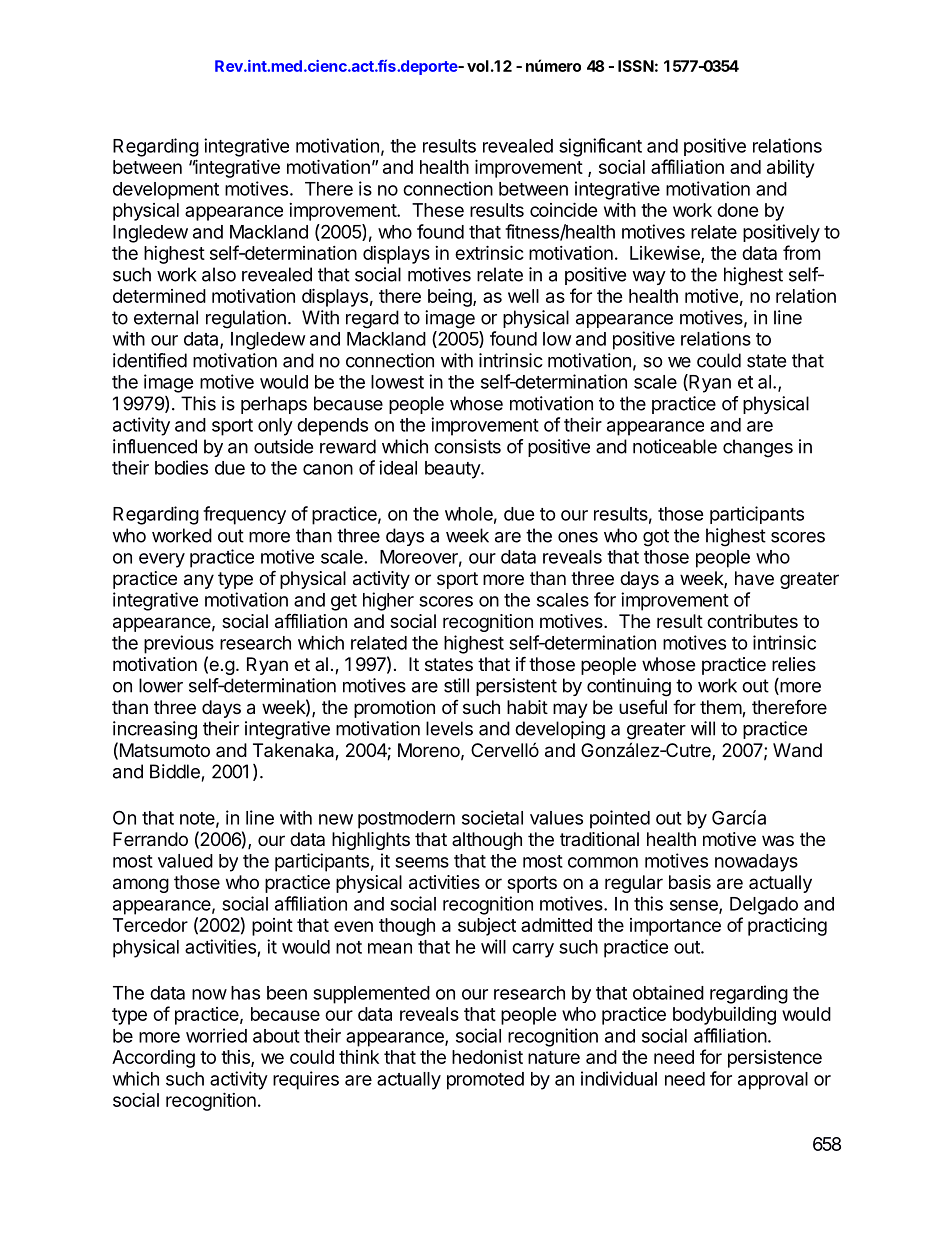 This page has width=952, height=1233. I want to click on ISSN, so click(636, 66).
